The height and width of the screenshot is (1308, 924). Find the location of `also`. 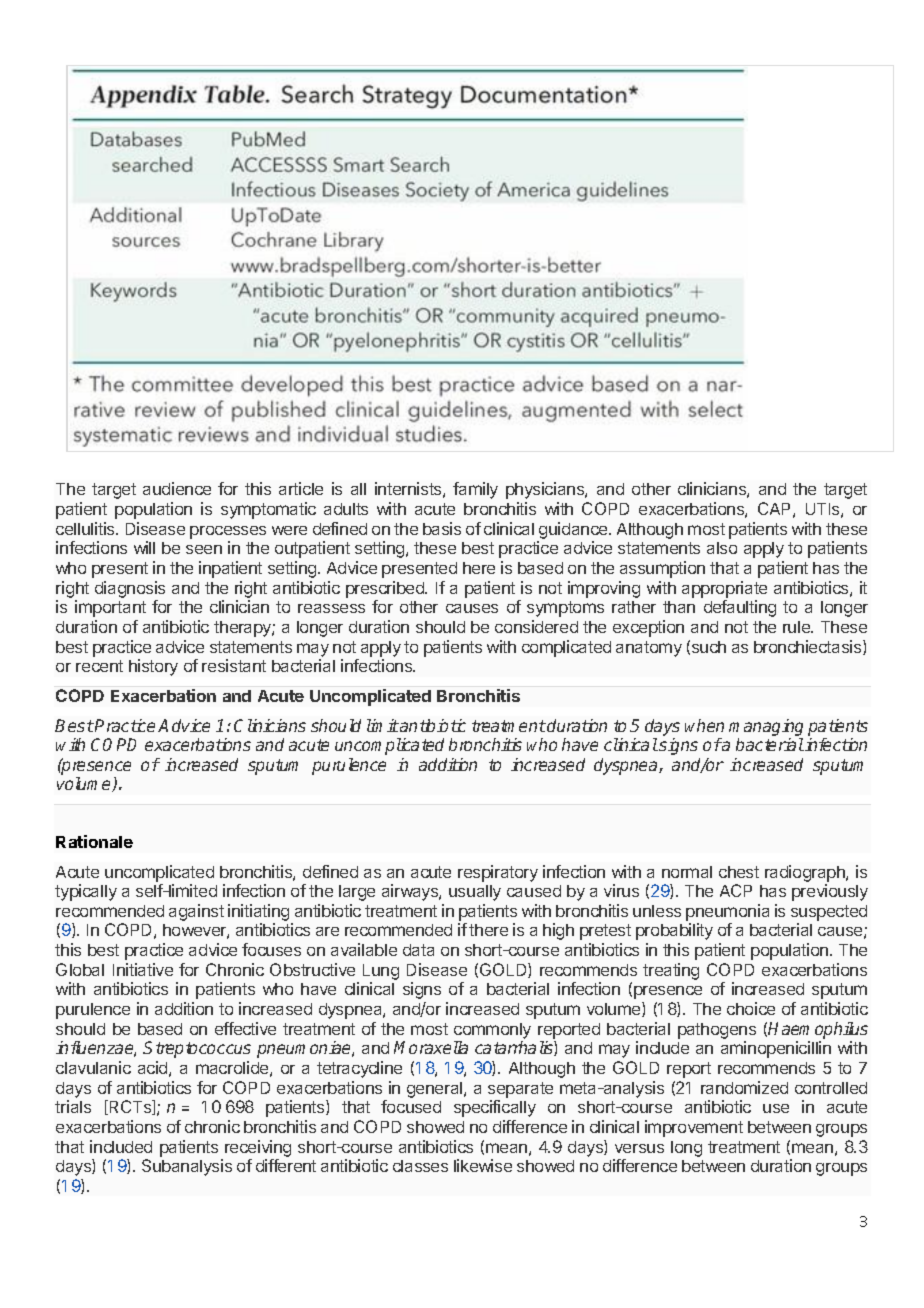

also is located at coordinates (722, 548).
